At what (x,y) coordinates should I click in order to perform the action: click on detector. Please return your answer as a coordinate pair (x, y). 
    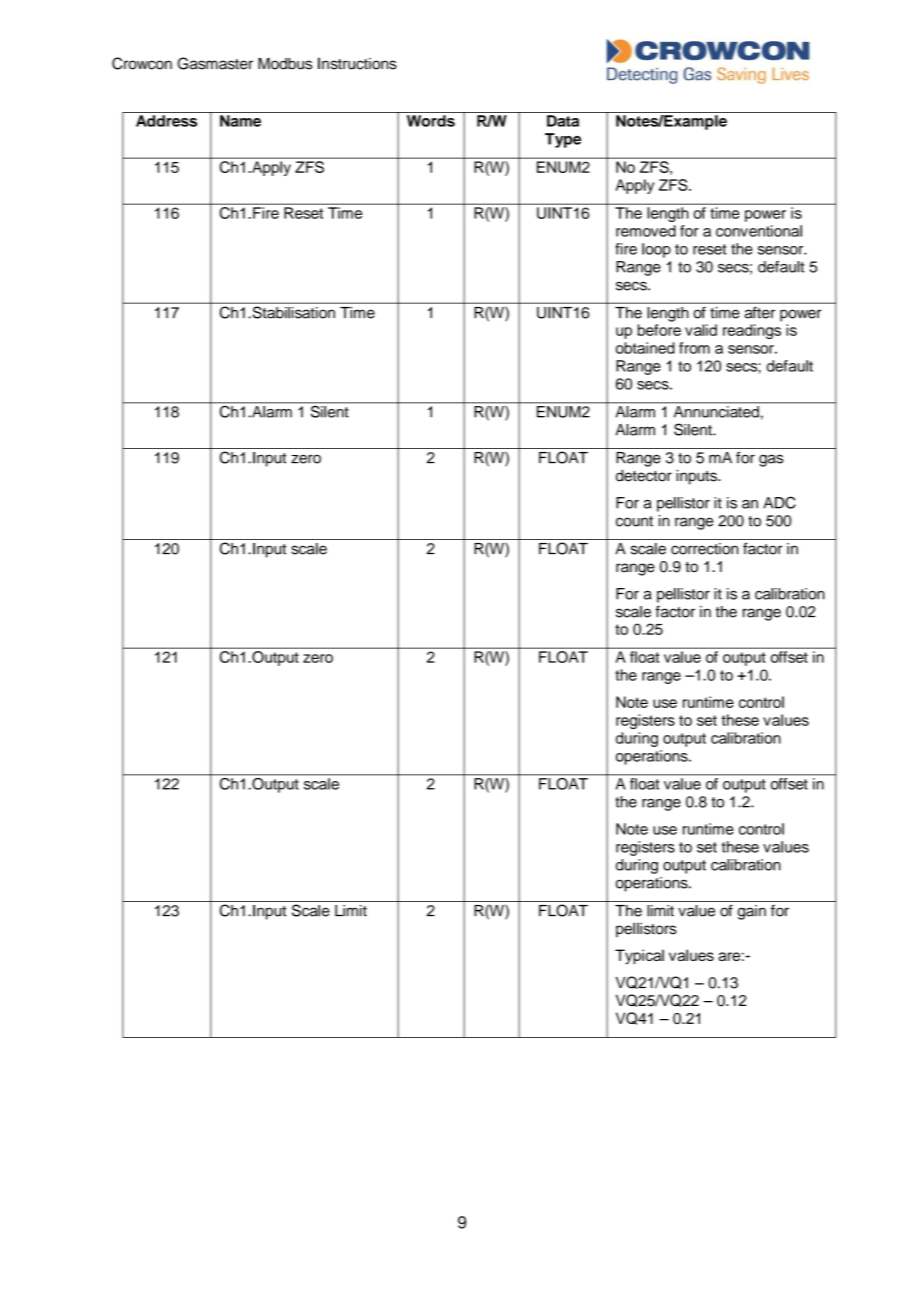
    Looking at the image, I should click on (644, 476).
